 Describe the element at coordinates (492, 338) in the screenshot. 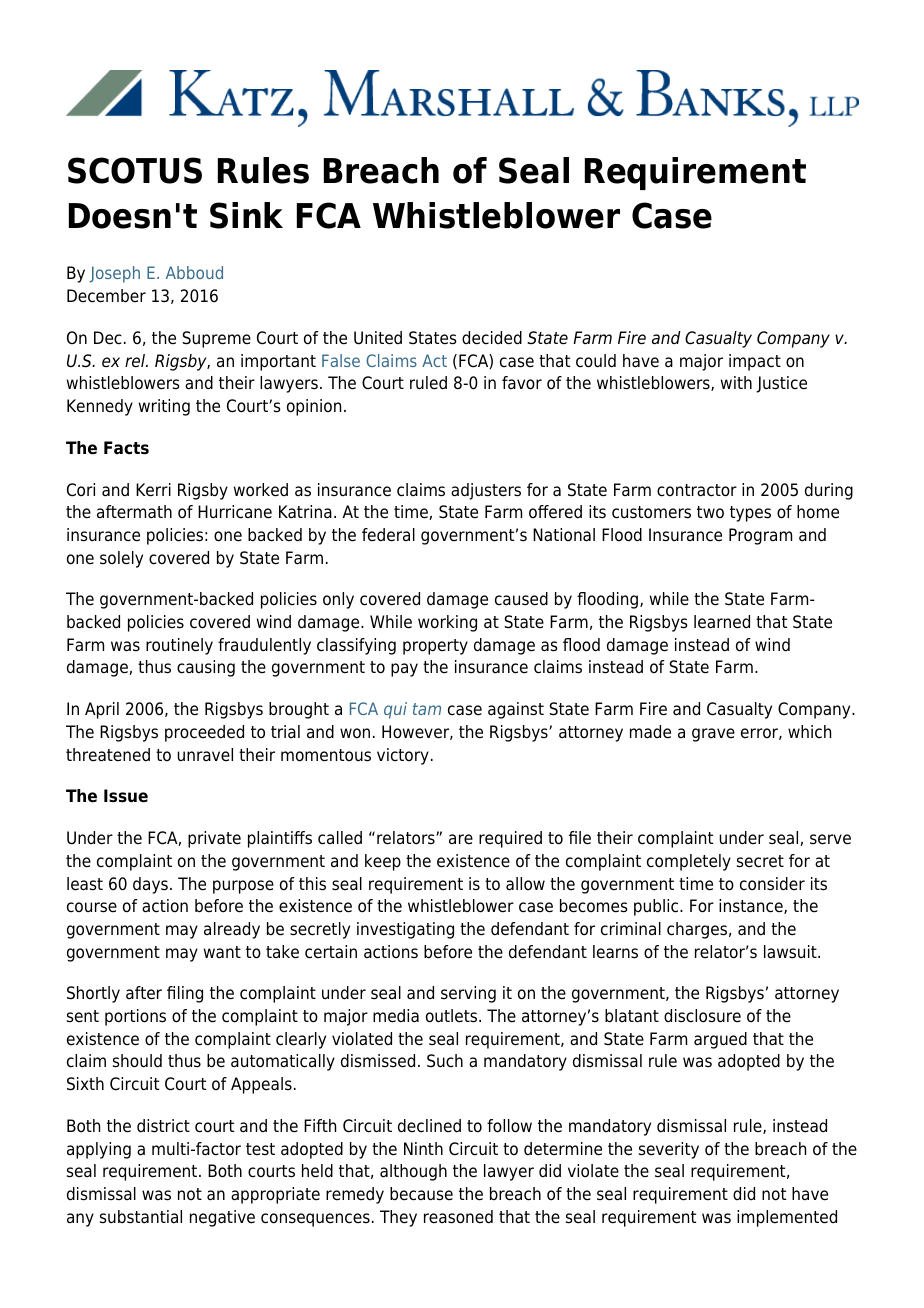

I see `decided` at that location.
